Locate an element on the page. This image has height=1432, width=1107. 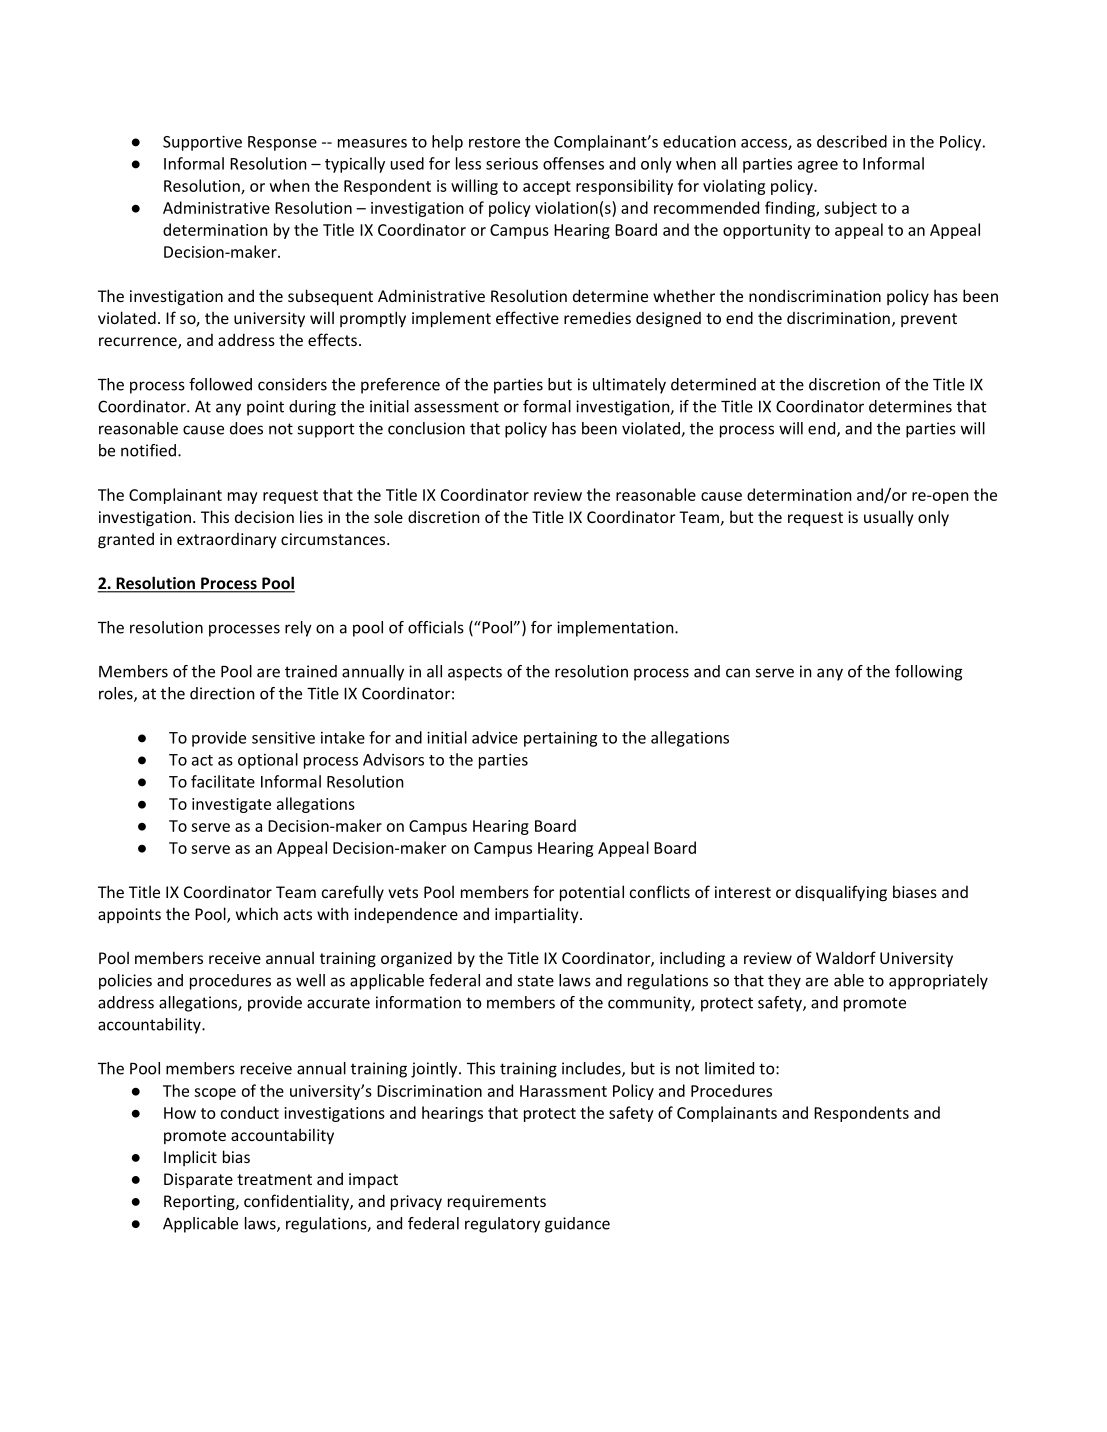
serious is located at coordinates (512, 164).
